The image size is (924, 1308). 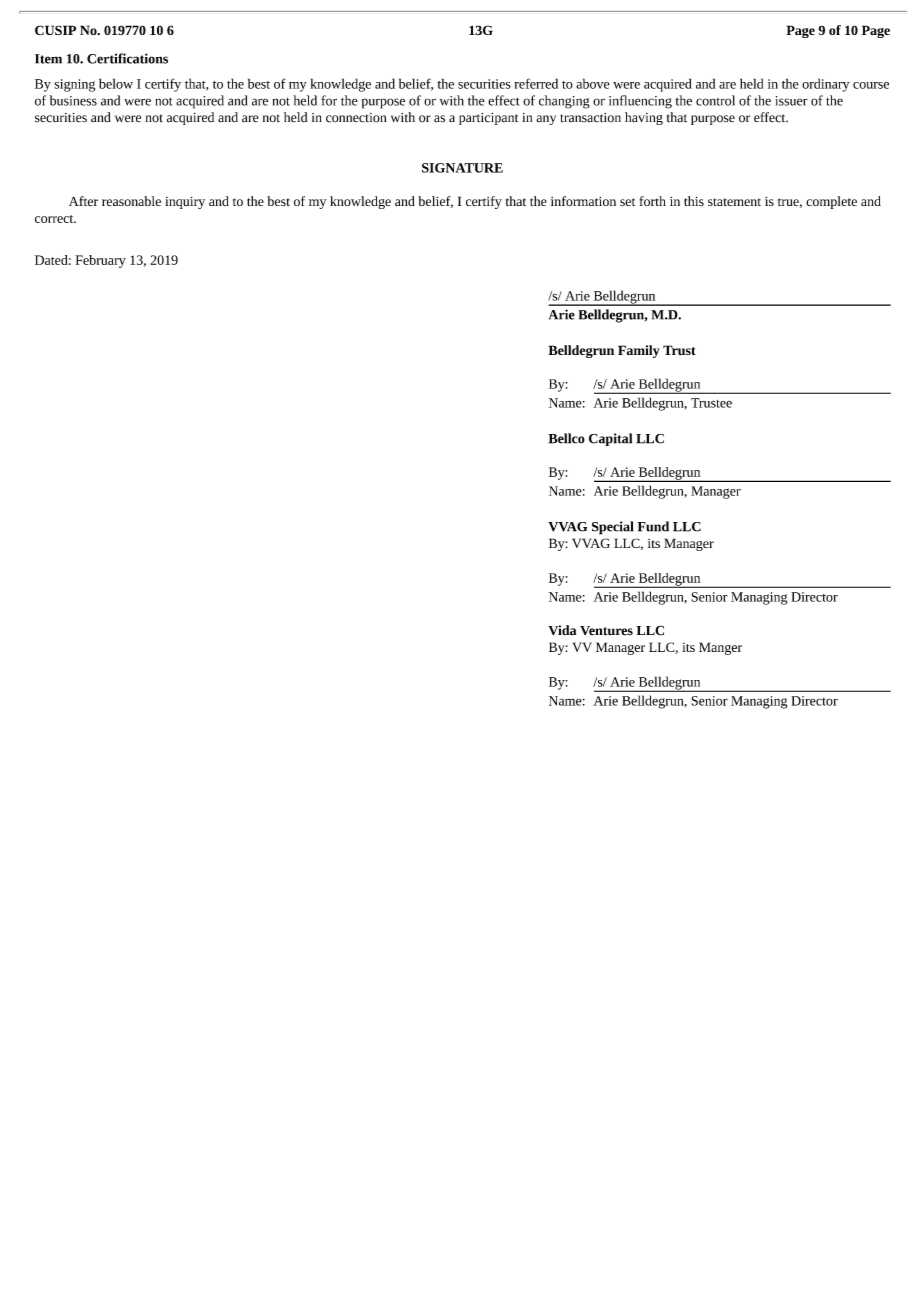 I want to click on reasonable, so click(x=131, y=201).
